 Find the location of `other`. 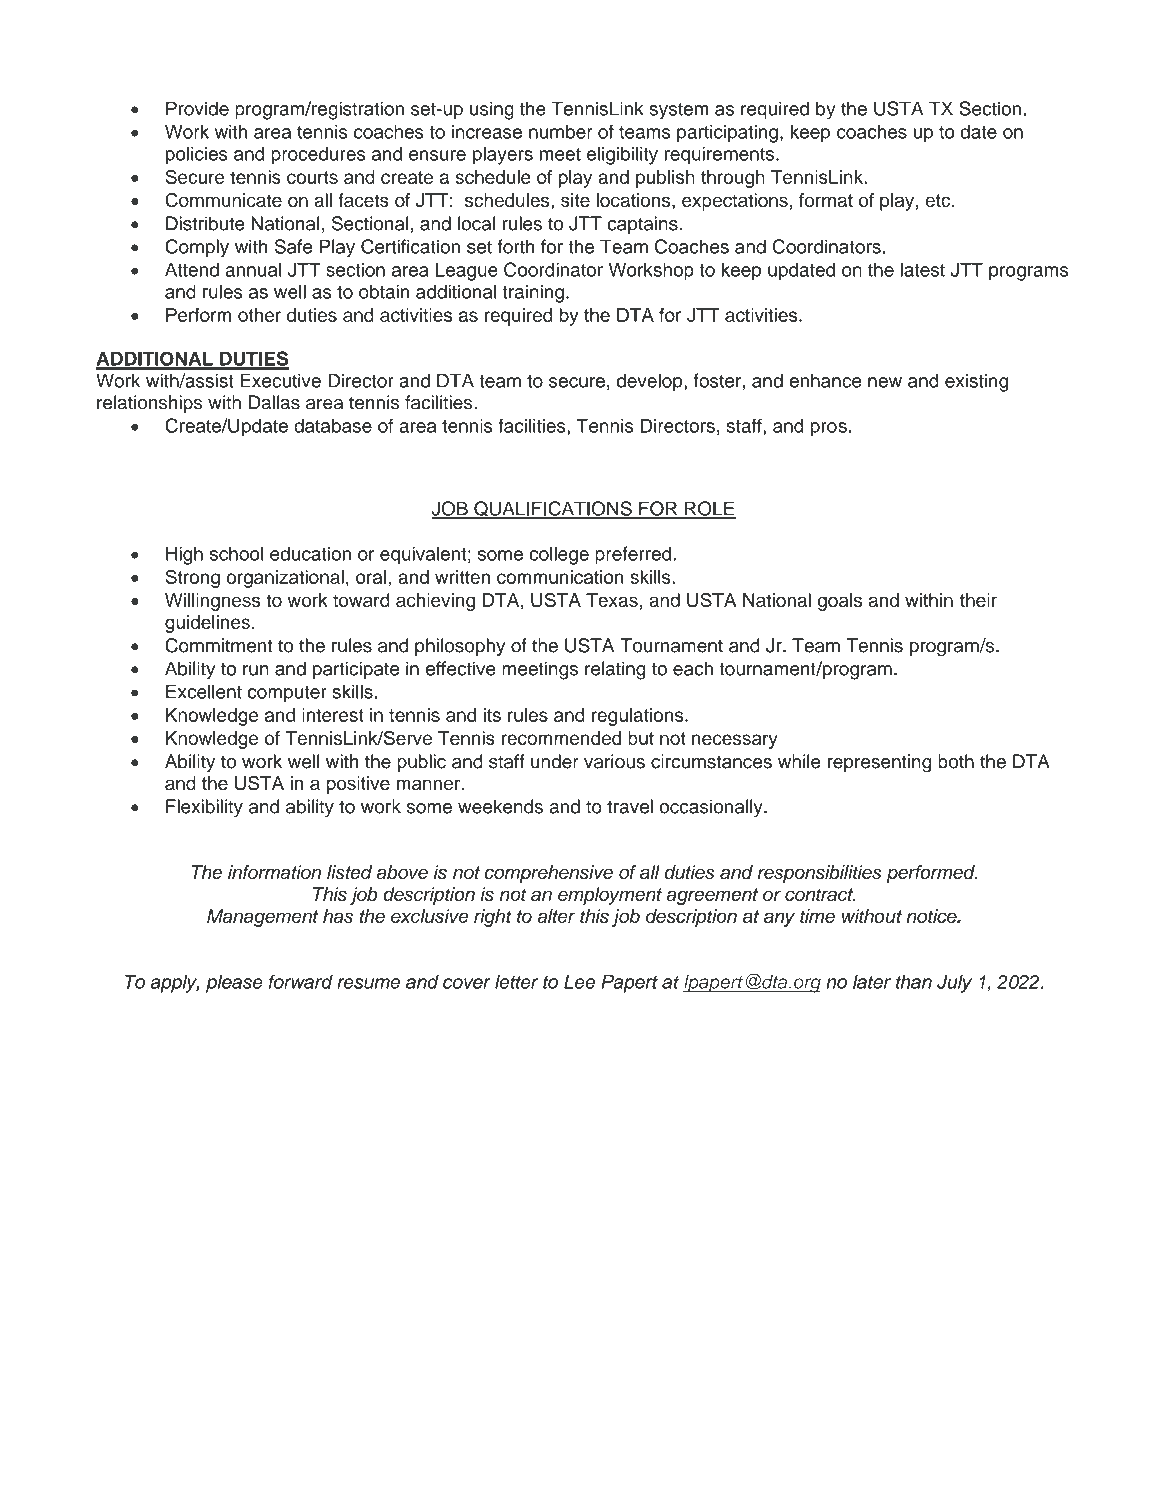

other is located at coordinates (259, 315).
